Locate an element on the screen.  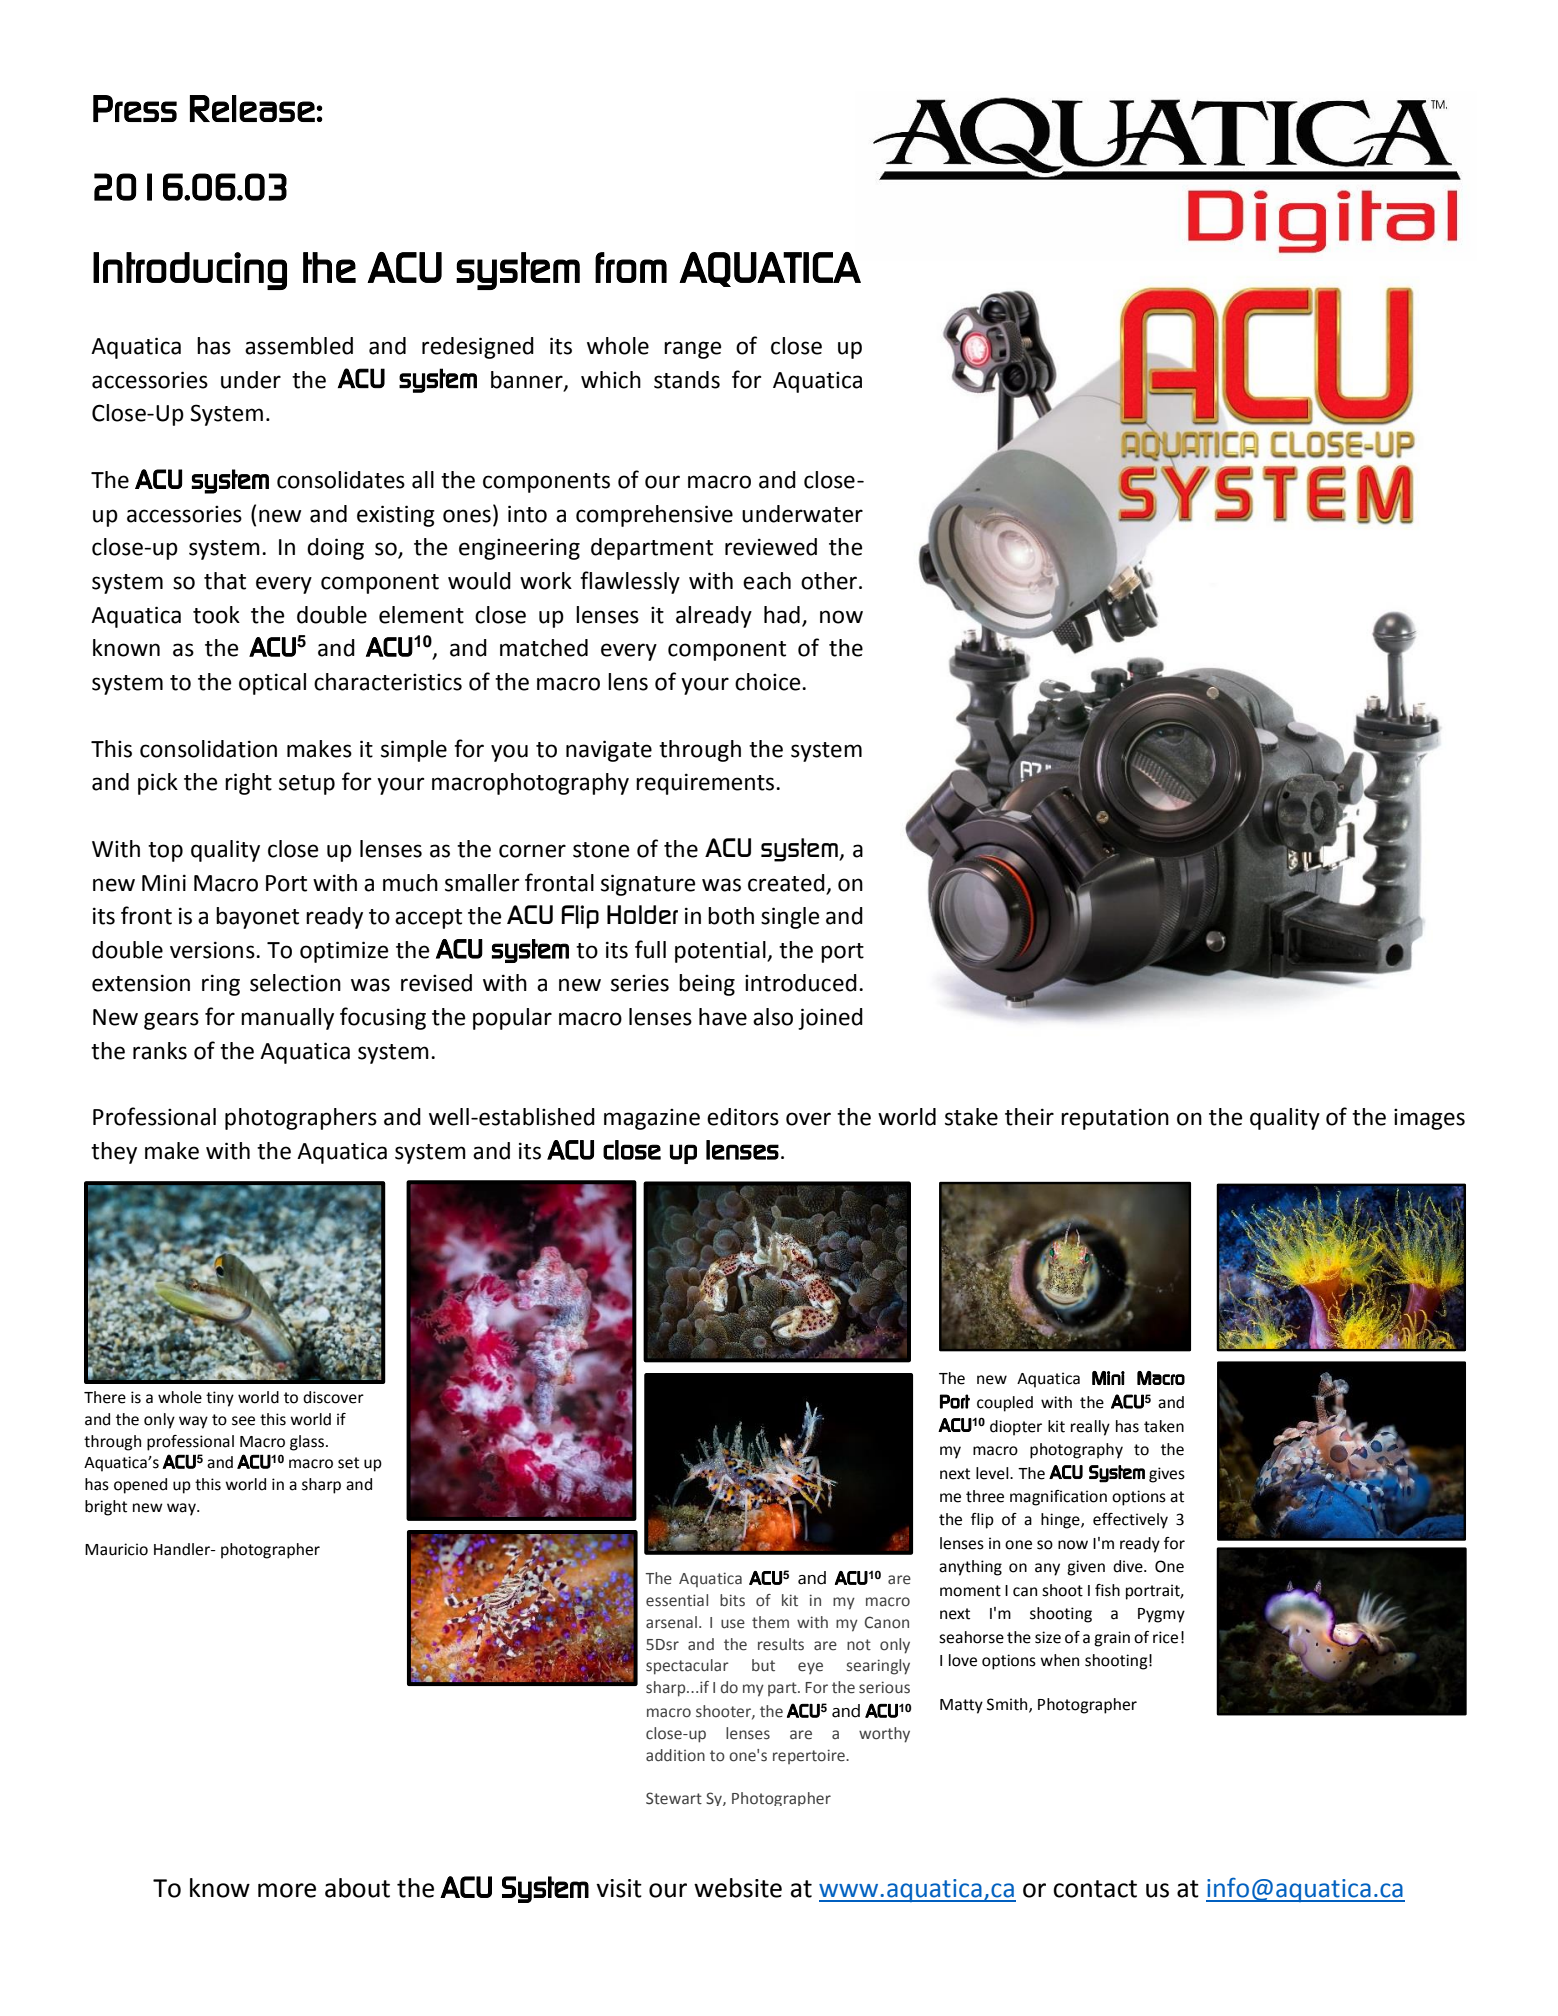
more is located at coordinates (287, 1890).
